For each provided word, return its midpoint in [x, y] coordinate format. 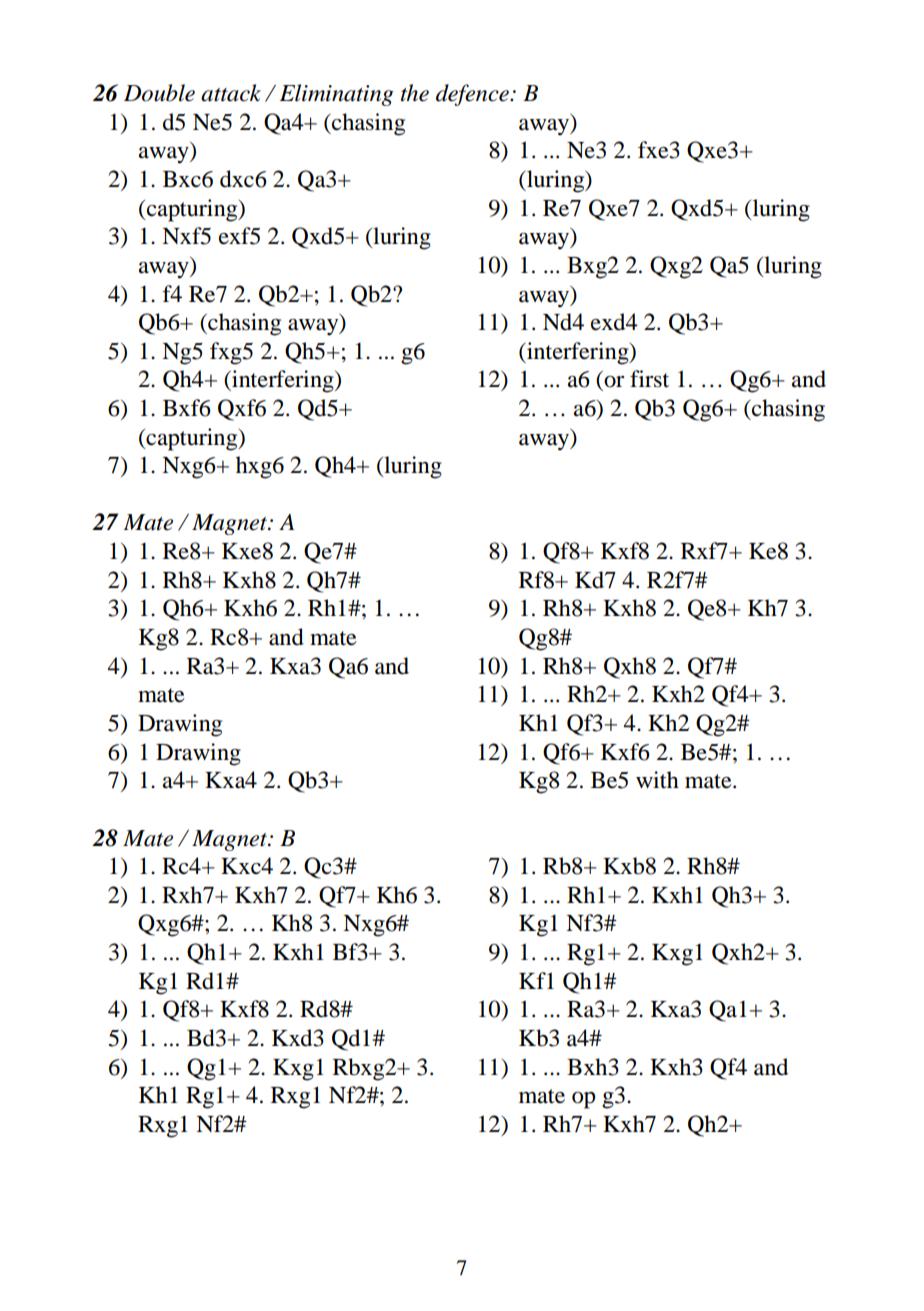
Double [159, 93]
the [415, 93]
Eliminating [337, 95]
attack [231, 93]
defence [473, 95]
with [657, 780]
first [649, 379]
